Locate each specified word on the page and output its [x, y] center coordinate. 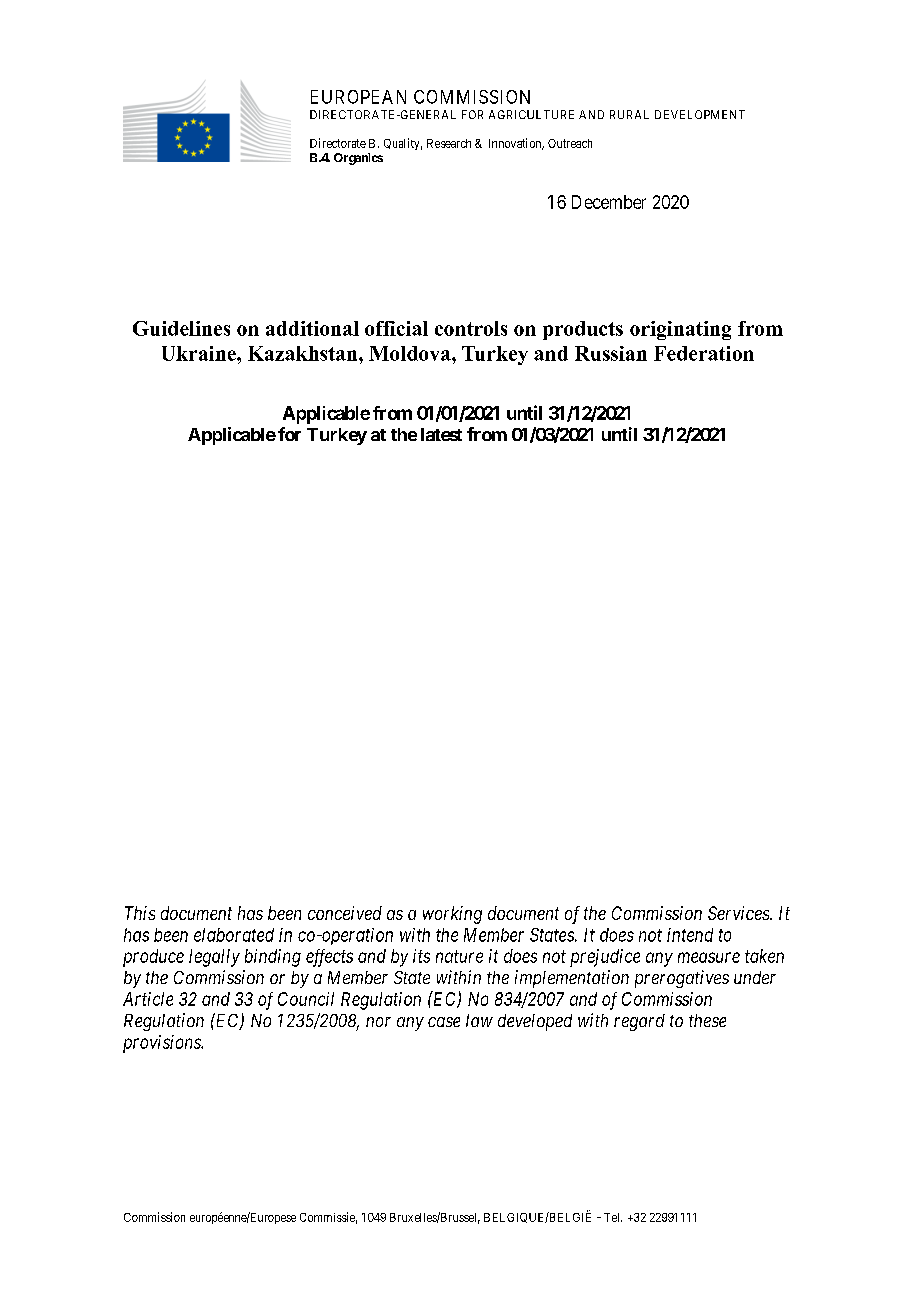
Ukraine [200, 353]
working [452, 915]
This [140, 913]
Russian [611, 353]
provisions [163, 1044]
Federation [704, 353]
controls [471, 328]
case [444, 1022]
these [707, 1020]
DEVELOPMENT [700, 114]
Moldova [411, 353]
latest [441, 434]
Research [449, 143]
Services [739, 913]
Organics [358, 159]
